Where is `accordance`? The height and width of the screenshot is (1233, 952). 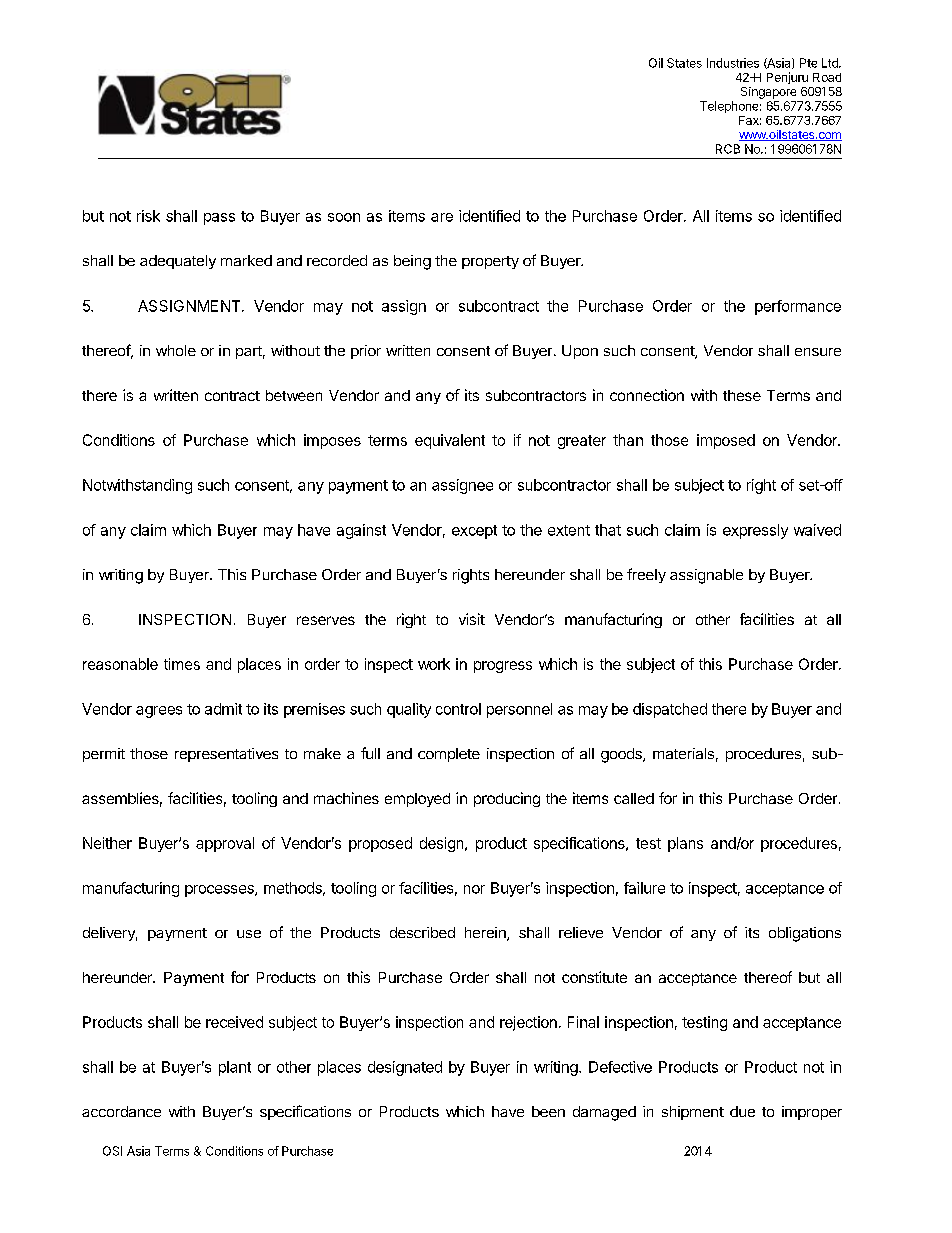
accordance is located at coordinates (121, 1111).
